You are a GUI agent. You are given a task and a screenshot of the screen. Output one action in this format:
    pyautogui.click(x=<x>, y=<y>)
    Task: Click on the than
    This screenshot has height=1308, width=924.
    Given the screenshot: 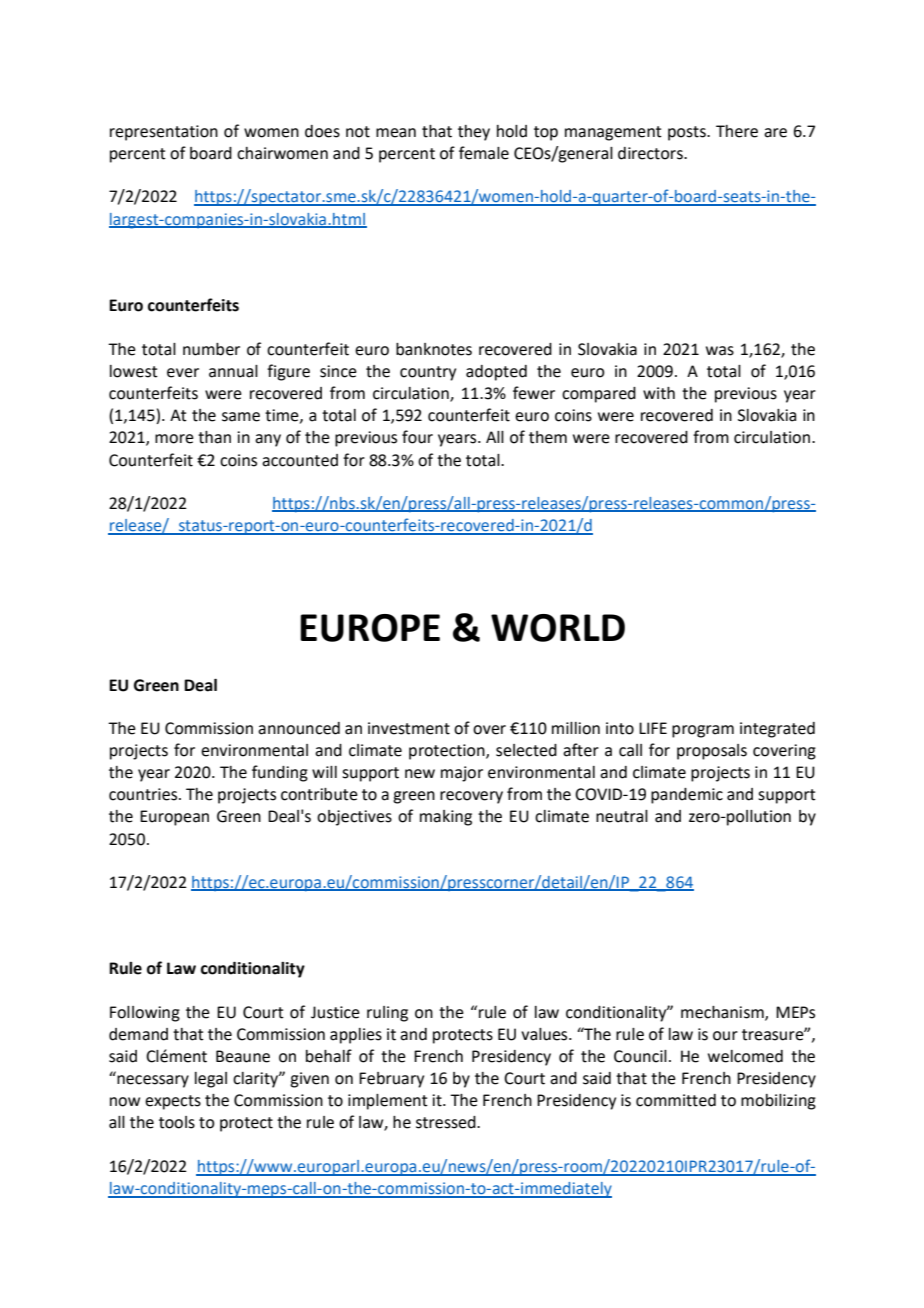 What is the action you would take?
    pyautogui.click(x=214, y=437)
